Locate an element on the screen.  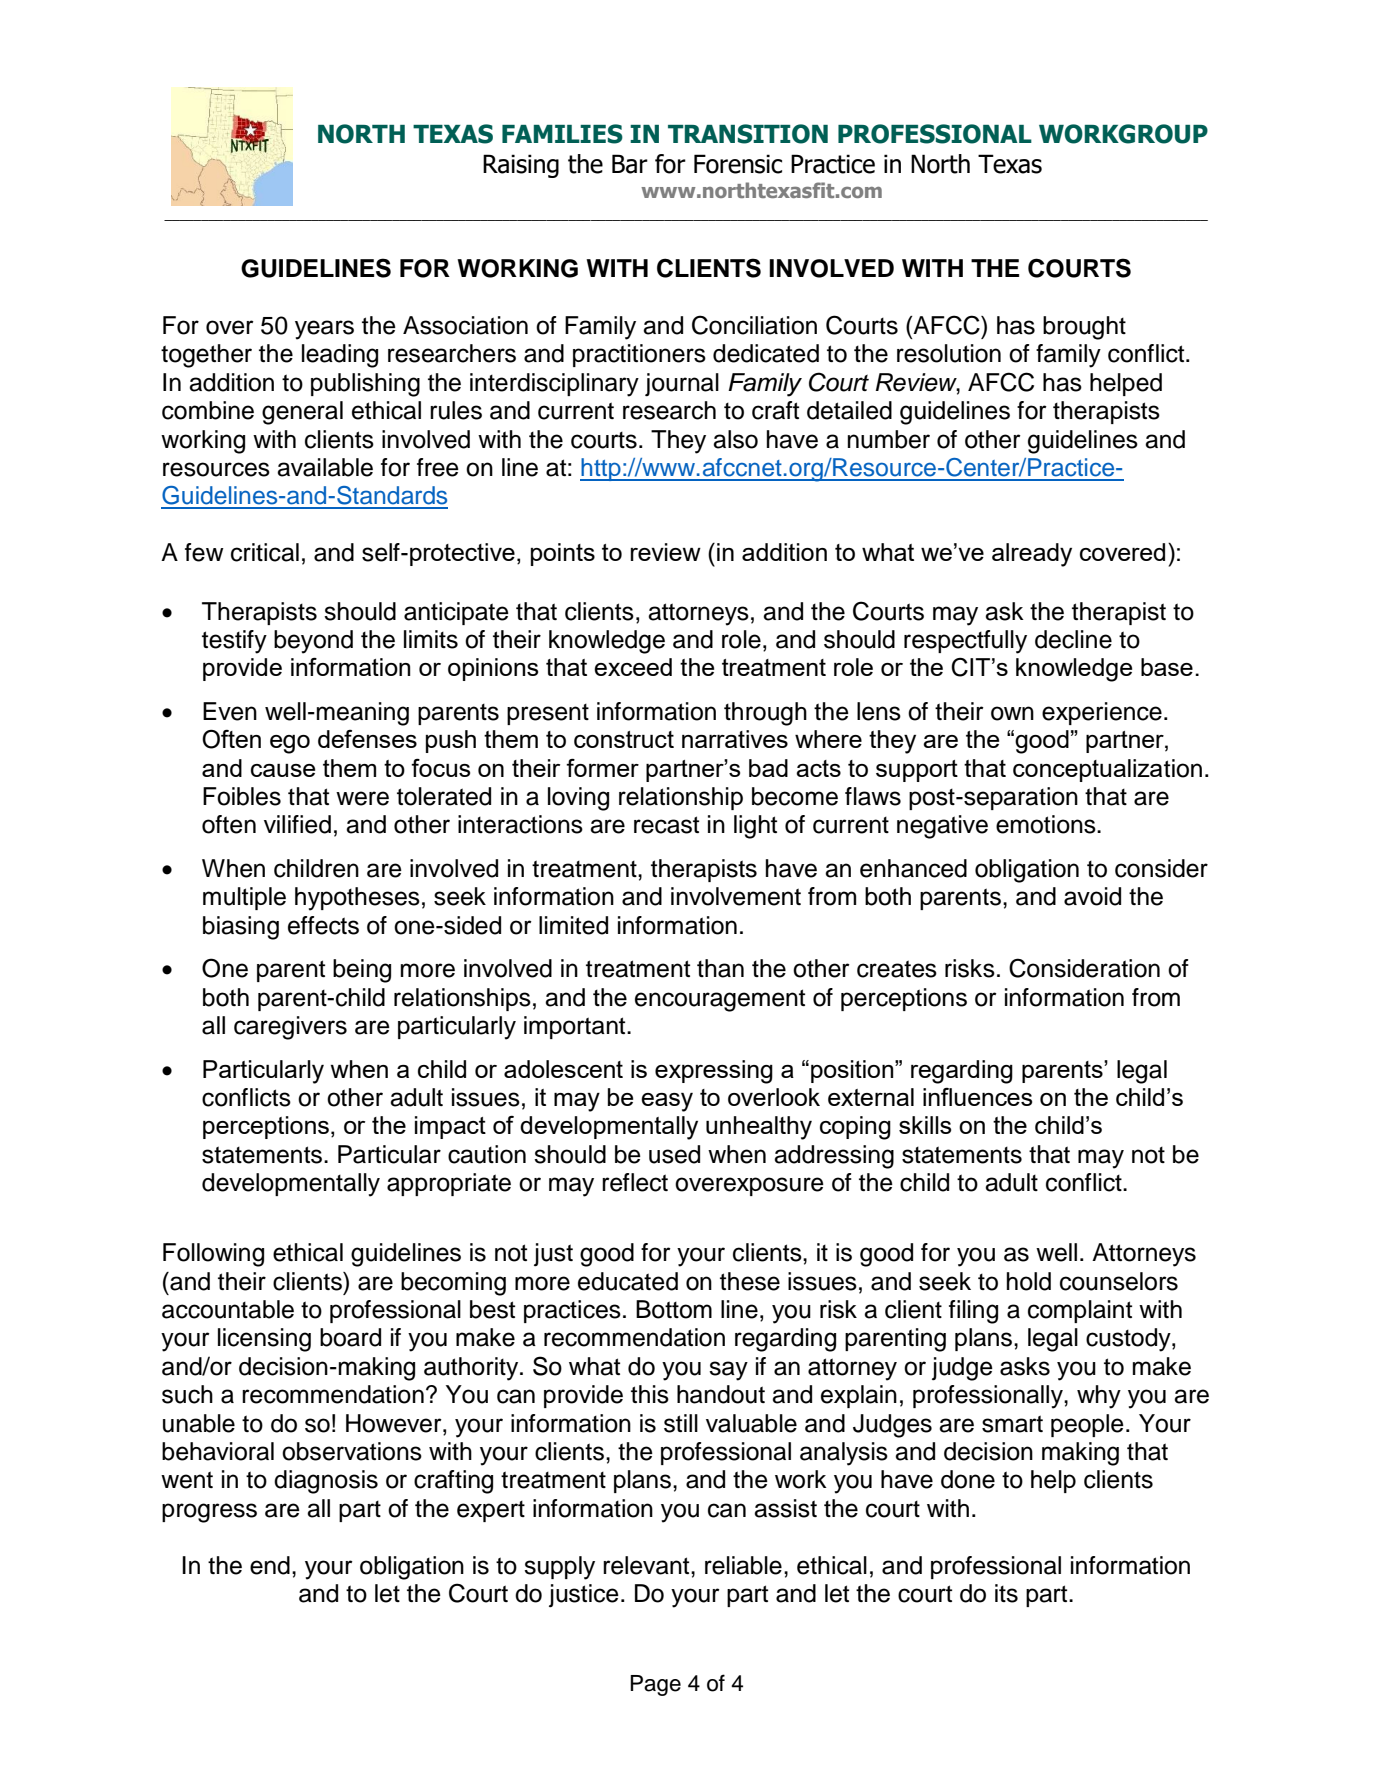
Bar is located at coordinates (630, 164).
